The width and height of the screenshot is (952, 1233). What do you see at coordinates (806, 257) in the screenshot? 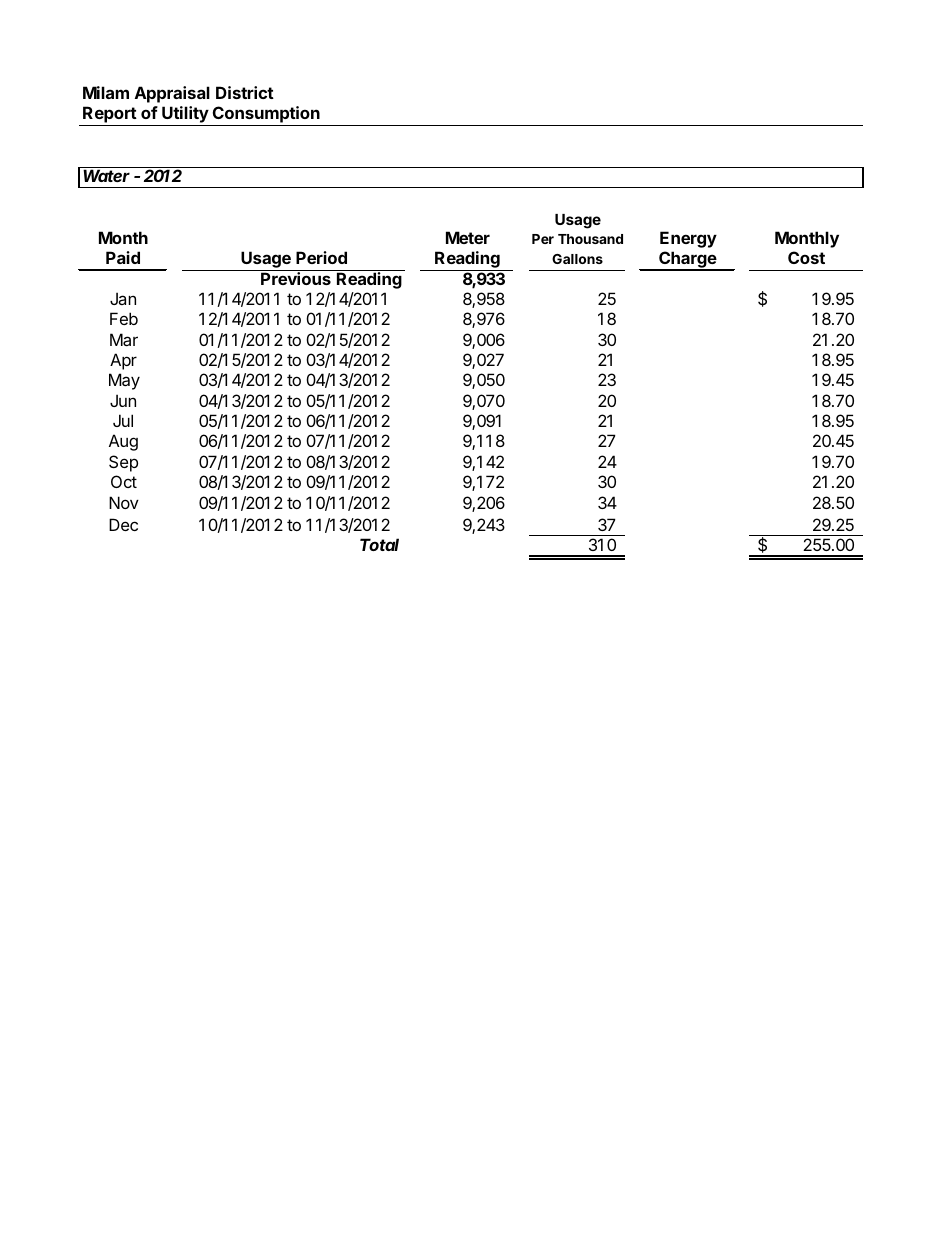
I see `Cost` at bounding box center [806, 257].
